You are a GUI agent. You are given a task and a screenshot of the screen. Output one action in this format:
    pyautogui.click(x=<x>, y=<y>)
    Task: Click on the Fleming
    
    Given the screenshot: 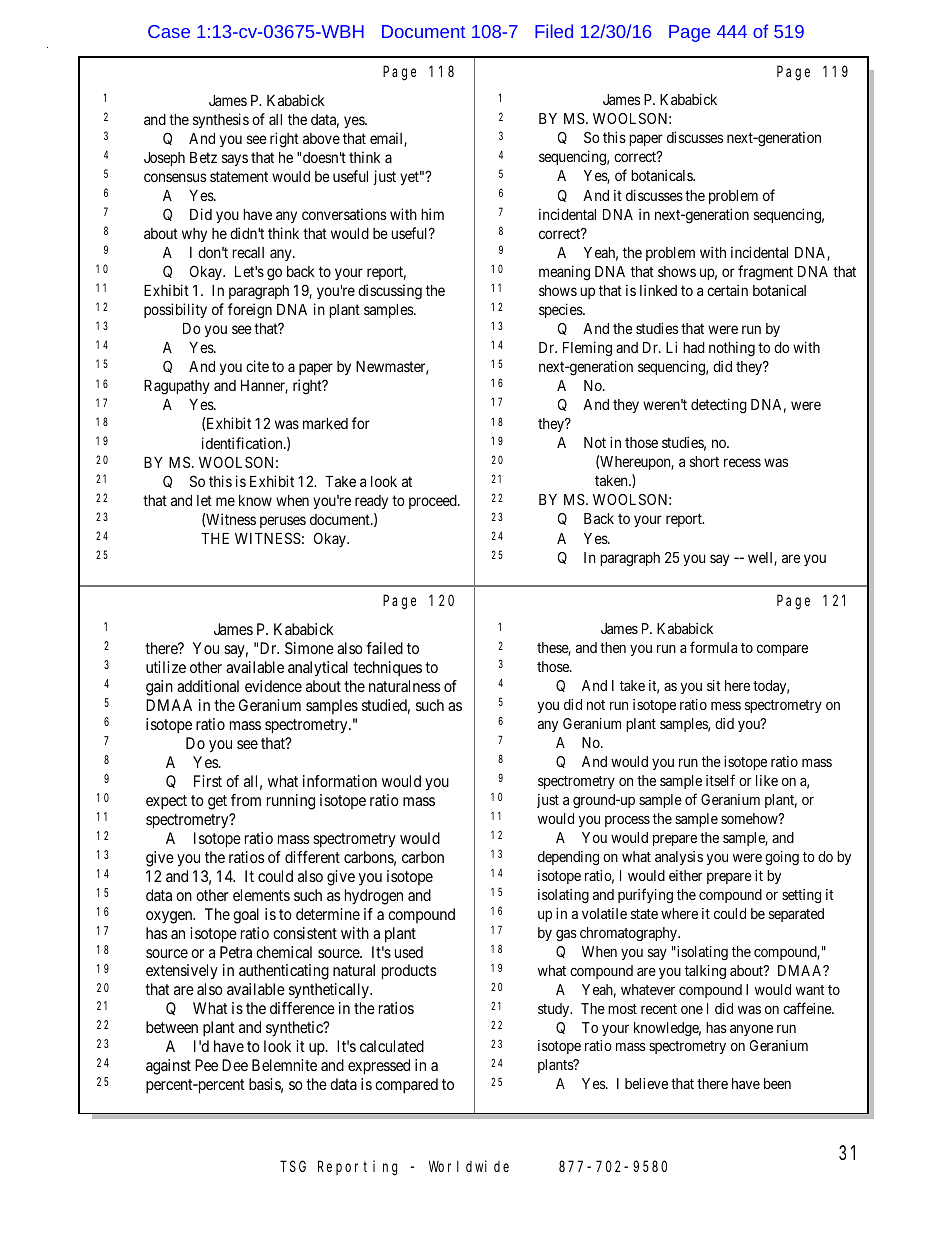 What is the action you would take?
    pyautogui.click(x=587, y=349)
